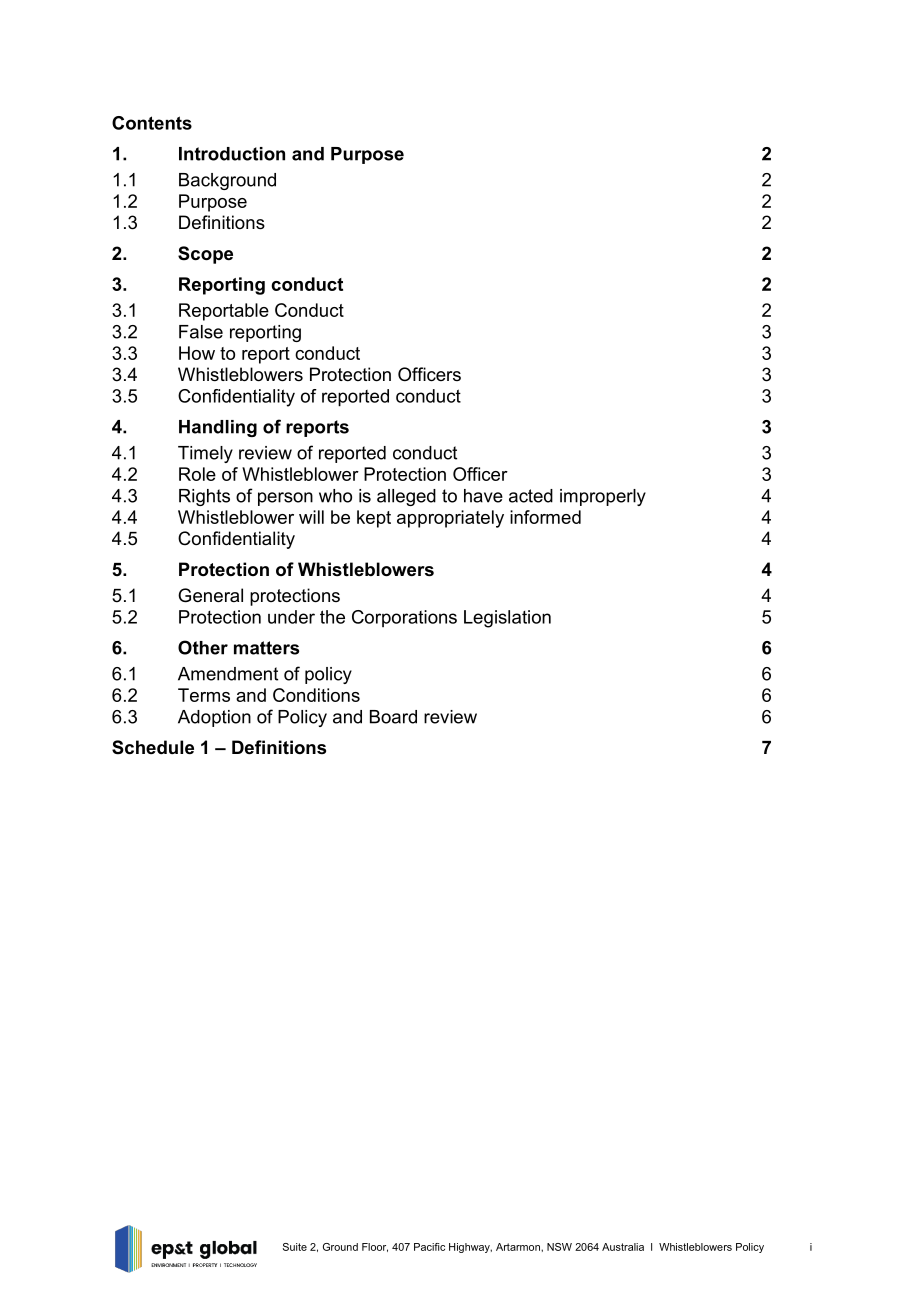  What do you see at coordinates (153, 747) in the document?
I see `Schedule` at bounding box center [153, 747].
